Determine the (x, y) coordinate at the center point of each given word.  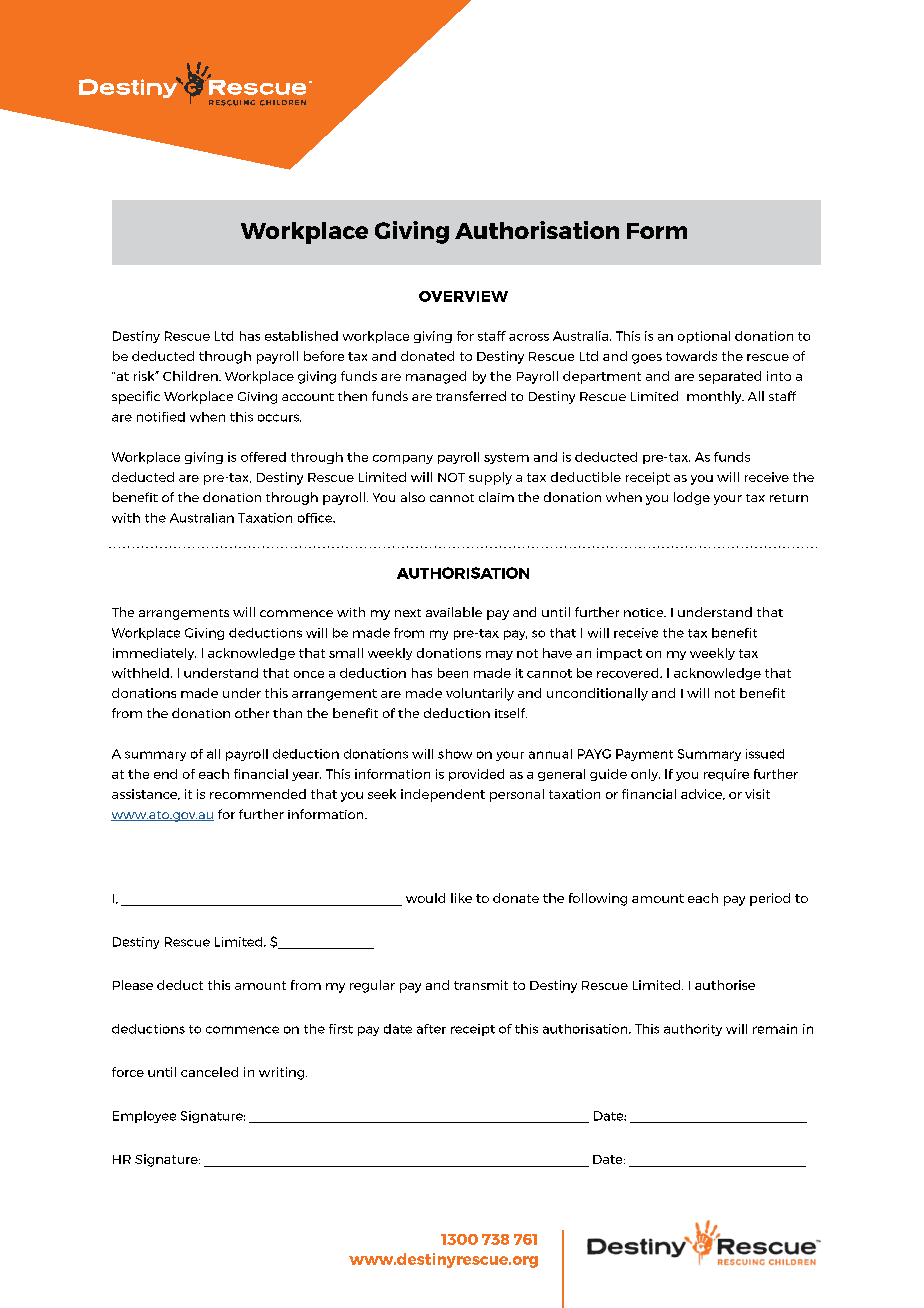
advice (703, 794)
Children (191, 376)
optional (704, 337)
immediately (154, 654)
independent (443, 795)
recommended (258, 794)
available (454, 612)
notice (645, 612)
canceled (209, 1072)
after (431, 1029)
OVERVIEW (463, 296)
